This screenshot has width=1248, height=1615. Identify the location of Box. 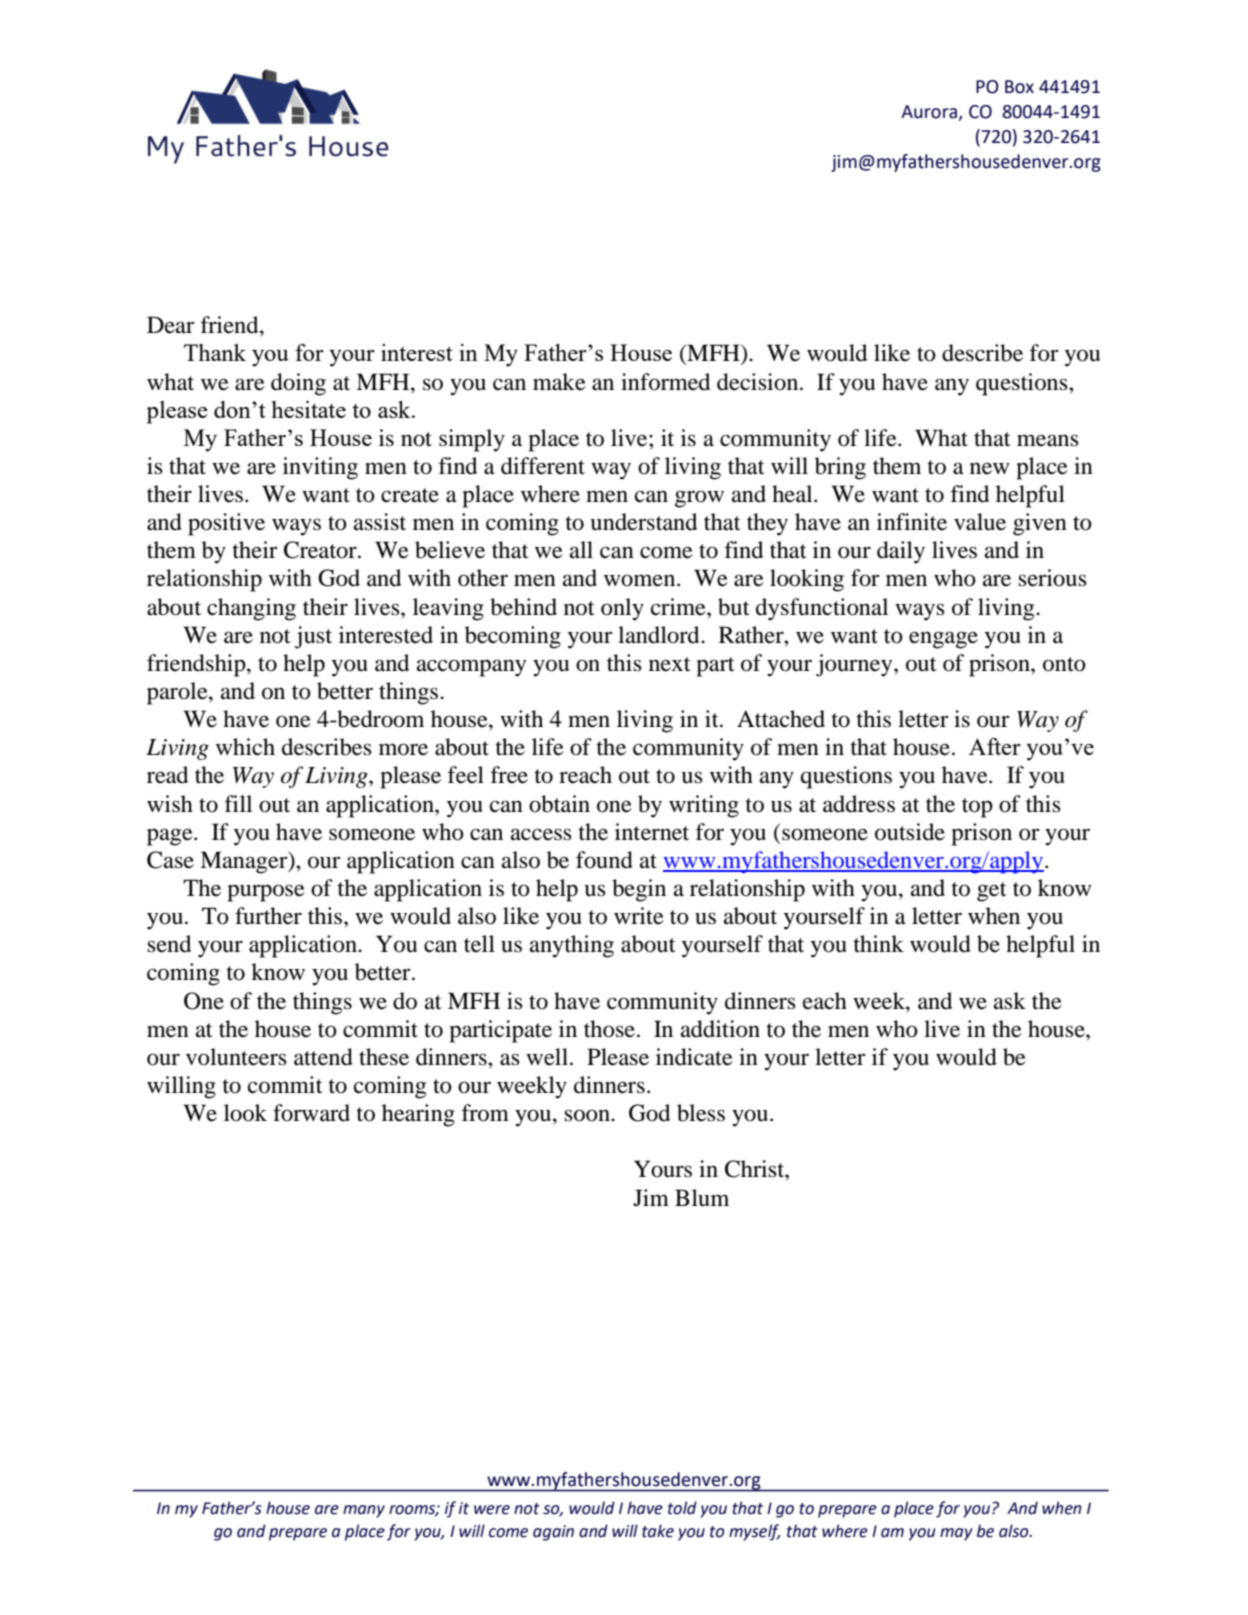
(1019, 87).
